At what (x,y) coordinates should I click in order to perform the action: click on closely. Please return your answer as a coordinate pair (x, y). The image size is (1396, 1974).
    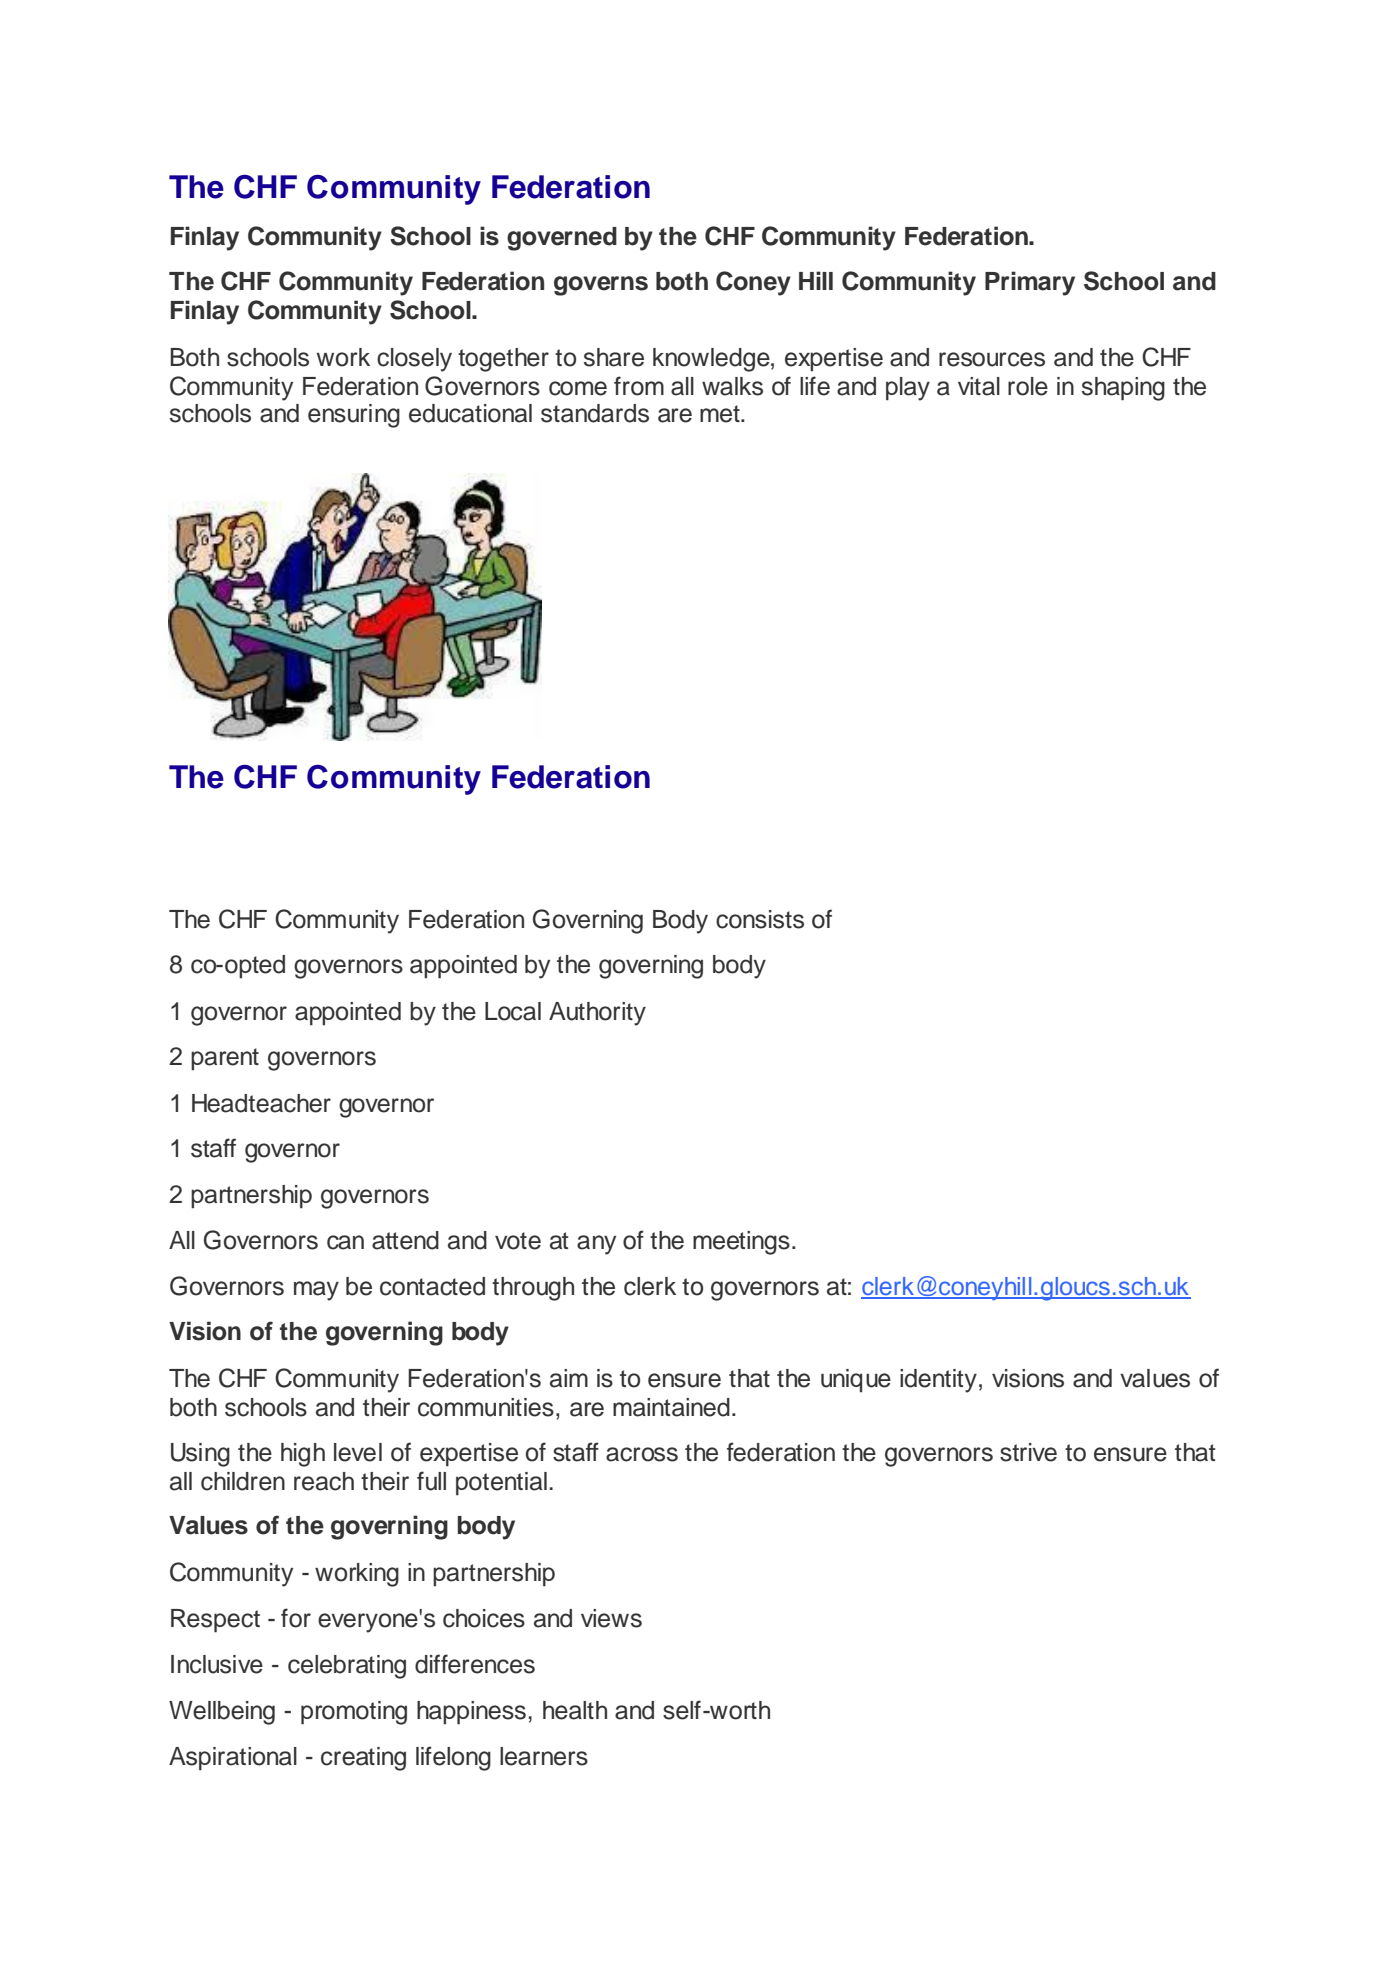
    Looking at the image, I should click on (414, 360).
